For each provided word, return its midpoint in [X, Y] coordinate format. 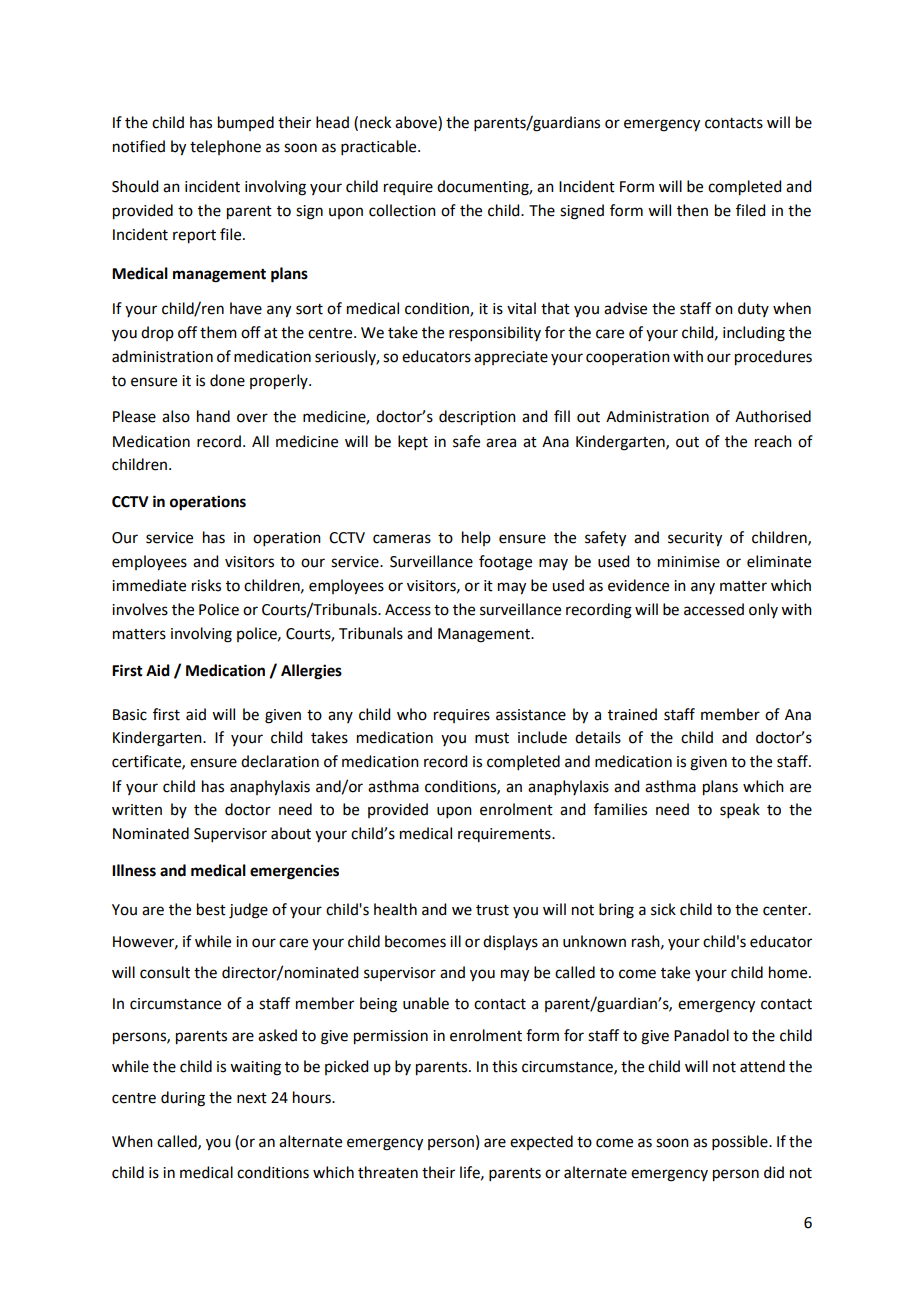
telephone [225, 147]
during [183, 1099]
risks [206, 585]
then [692, 210]
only [763, 610]
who [412, 714]
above [417, 123]
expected [541, 1142]
